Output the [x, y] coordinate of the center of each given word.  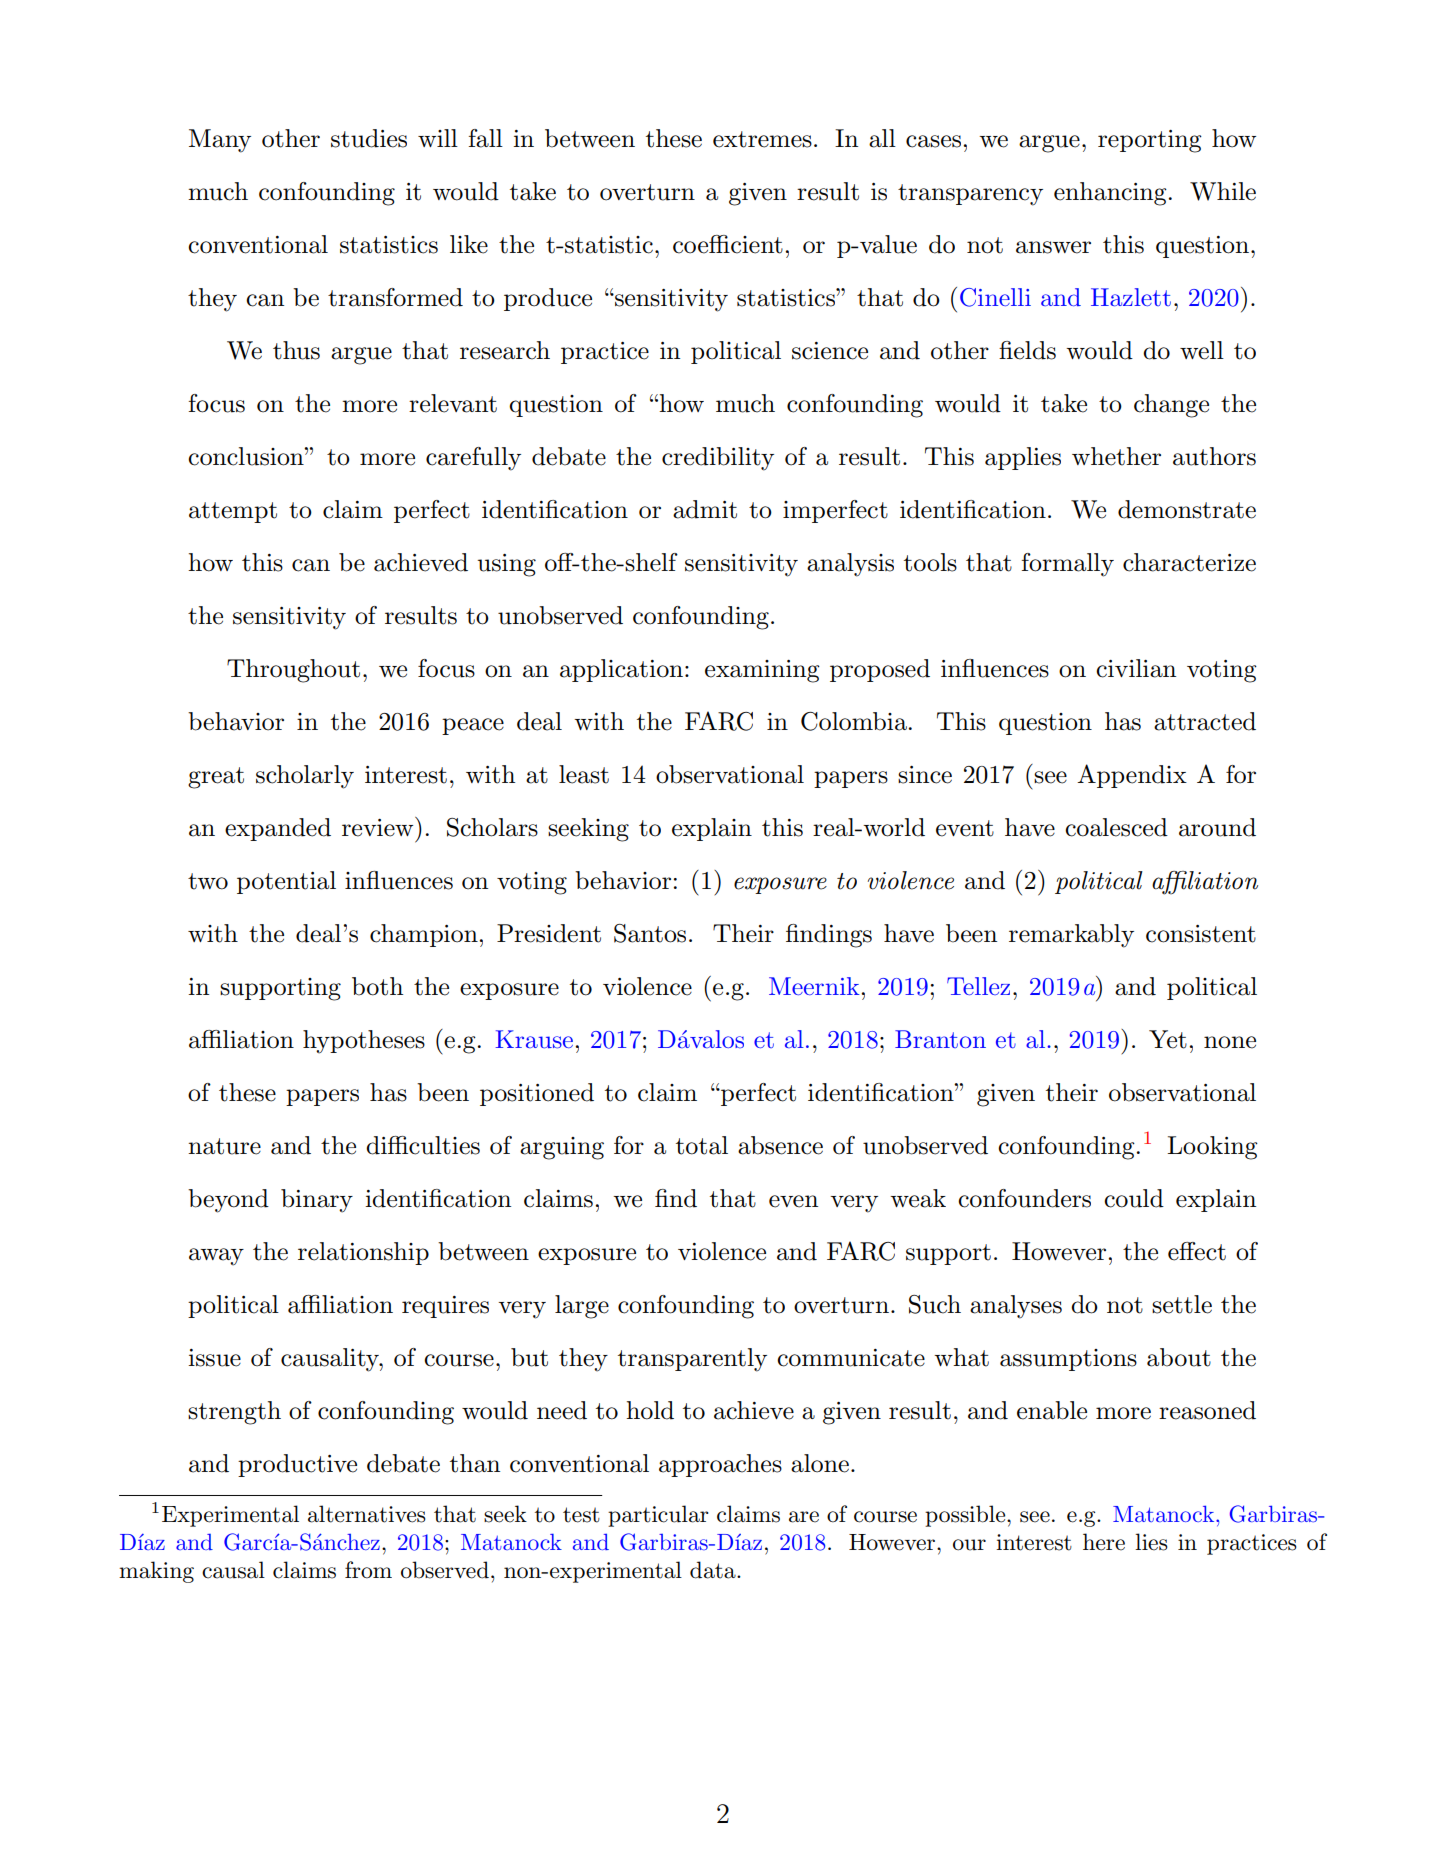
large [582, 1307]
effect [1197, 1251]
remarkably [1071, 936]
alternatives [367, 1514]
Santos [650, 933]
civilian [1136, 668]
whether [1116, 456]
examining [762, 671]
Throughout [293, 671]
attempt [233, 512]
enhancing [1110, 194]
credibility [718, 459]
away [216, 1257]
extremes [762, 139]
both [377, 986]
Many [220, 141]
